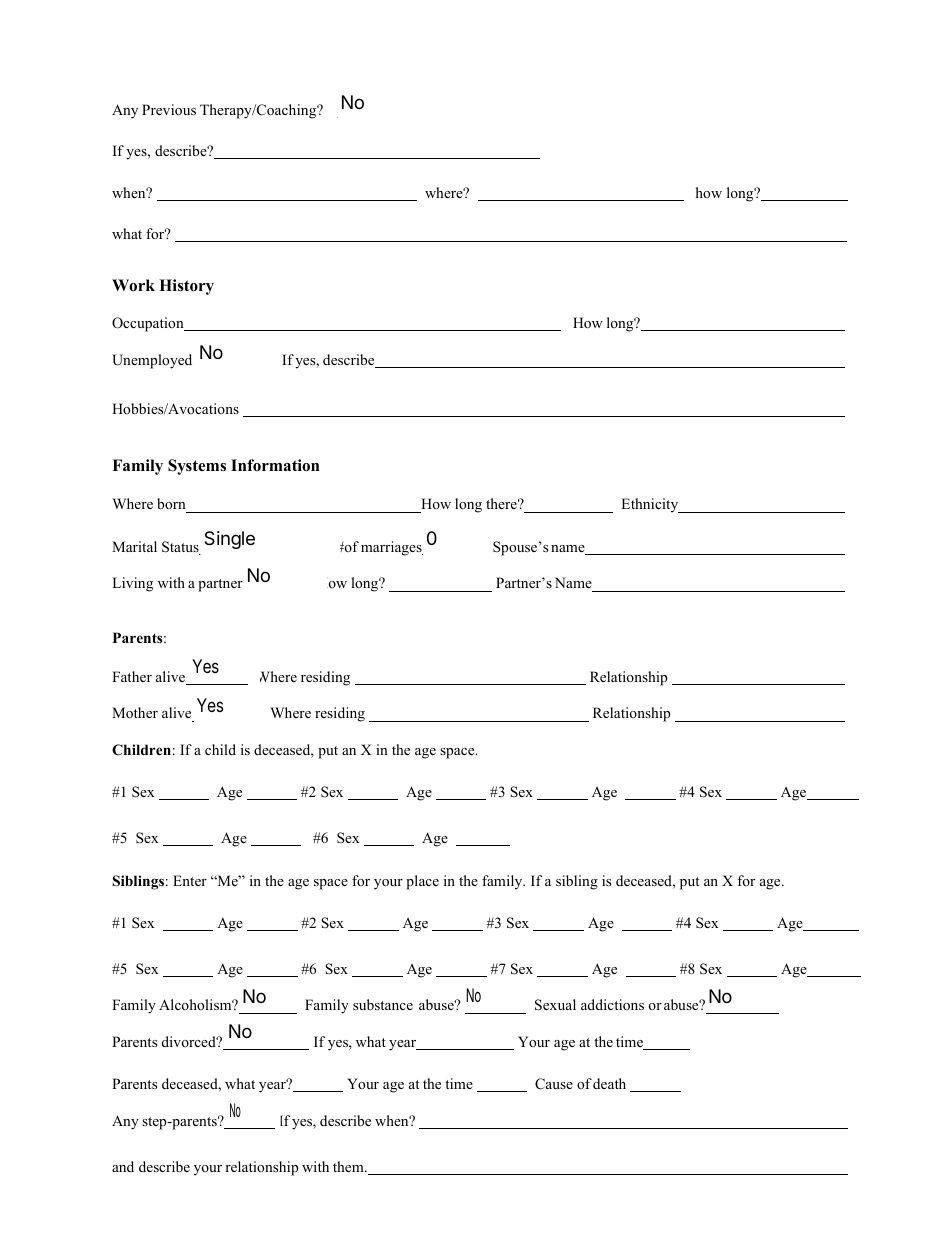  What do you see at coordinates (132, 676) in the screenshot?
I see `Father` at bounding box center [132, 676].
